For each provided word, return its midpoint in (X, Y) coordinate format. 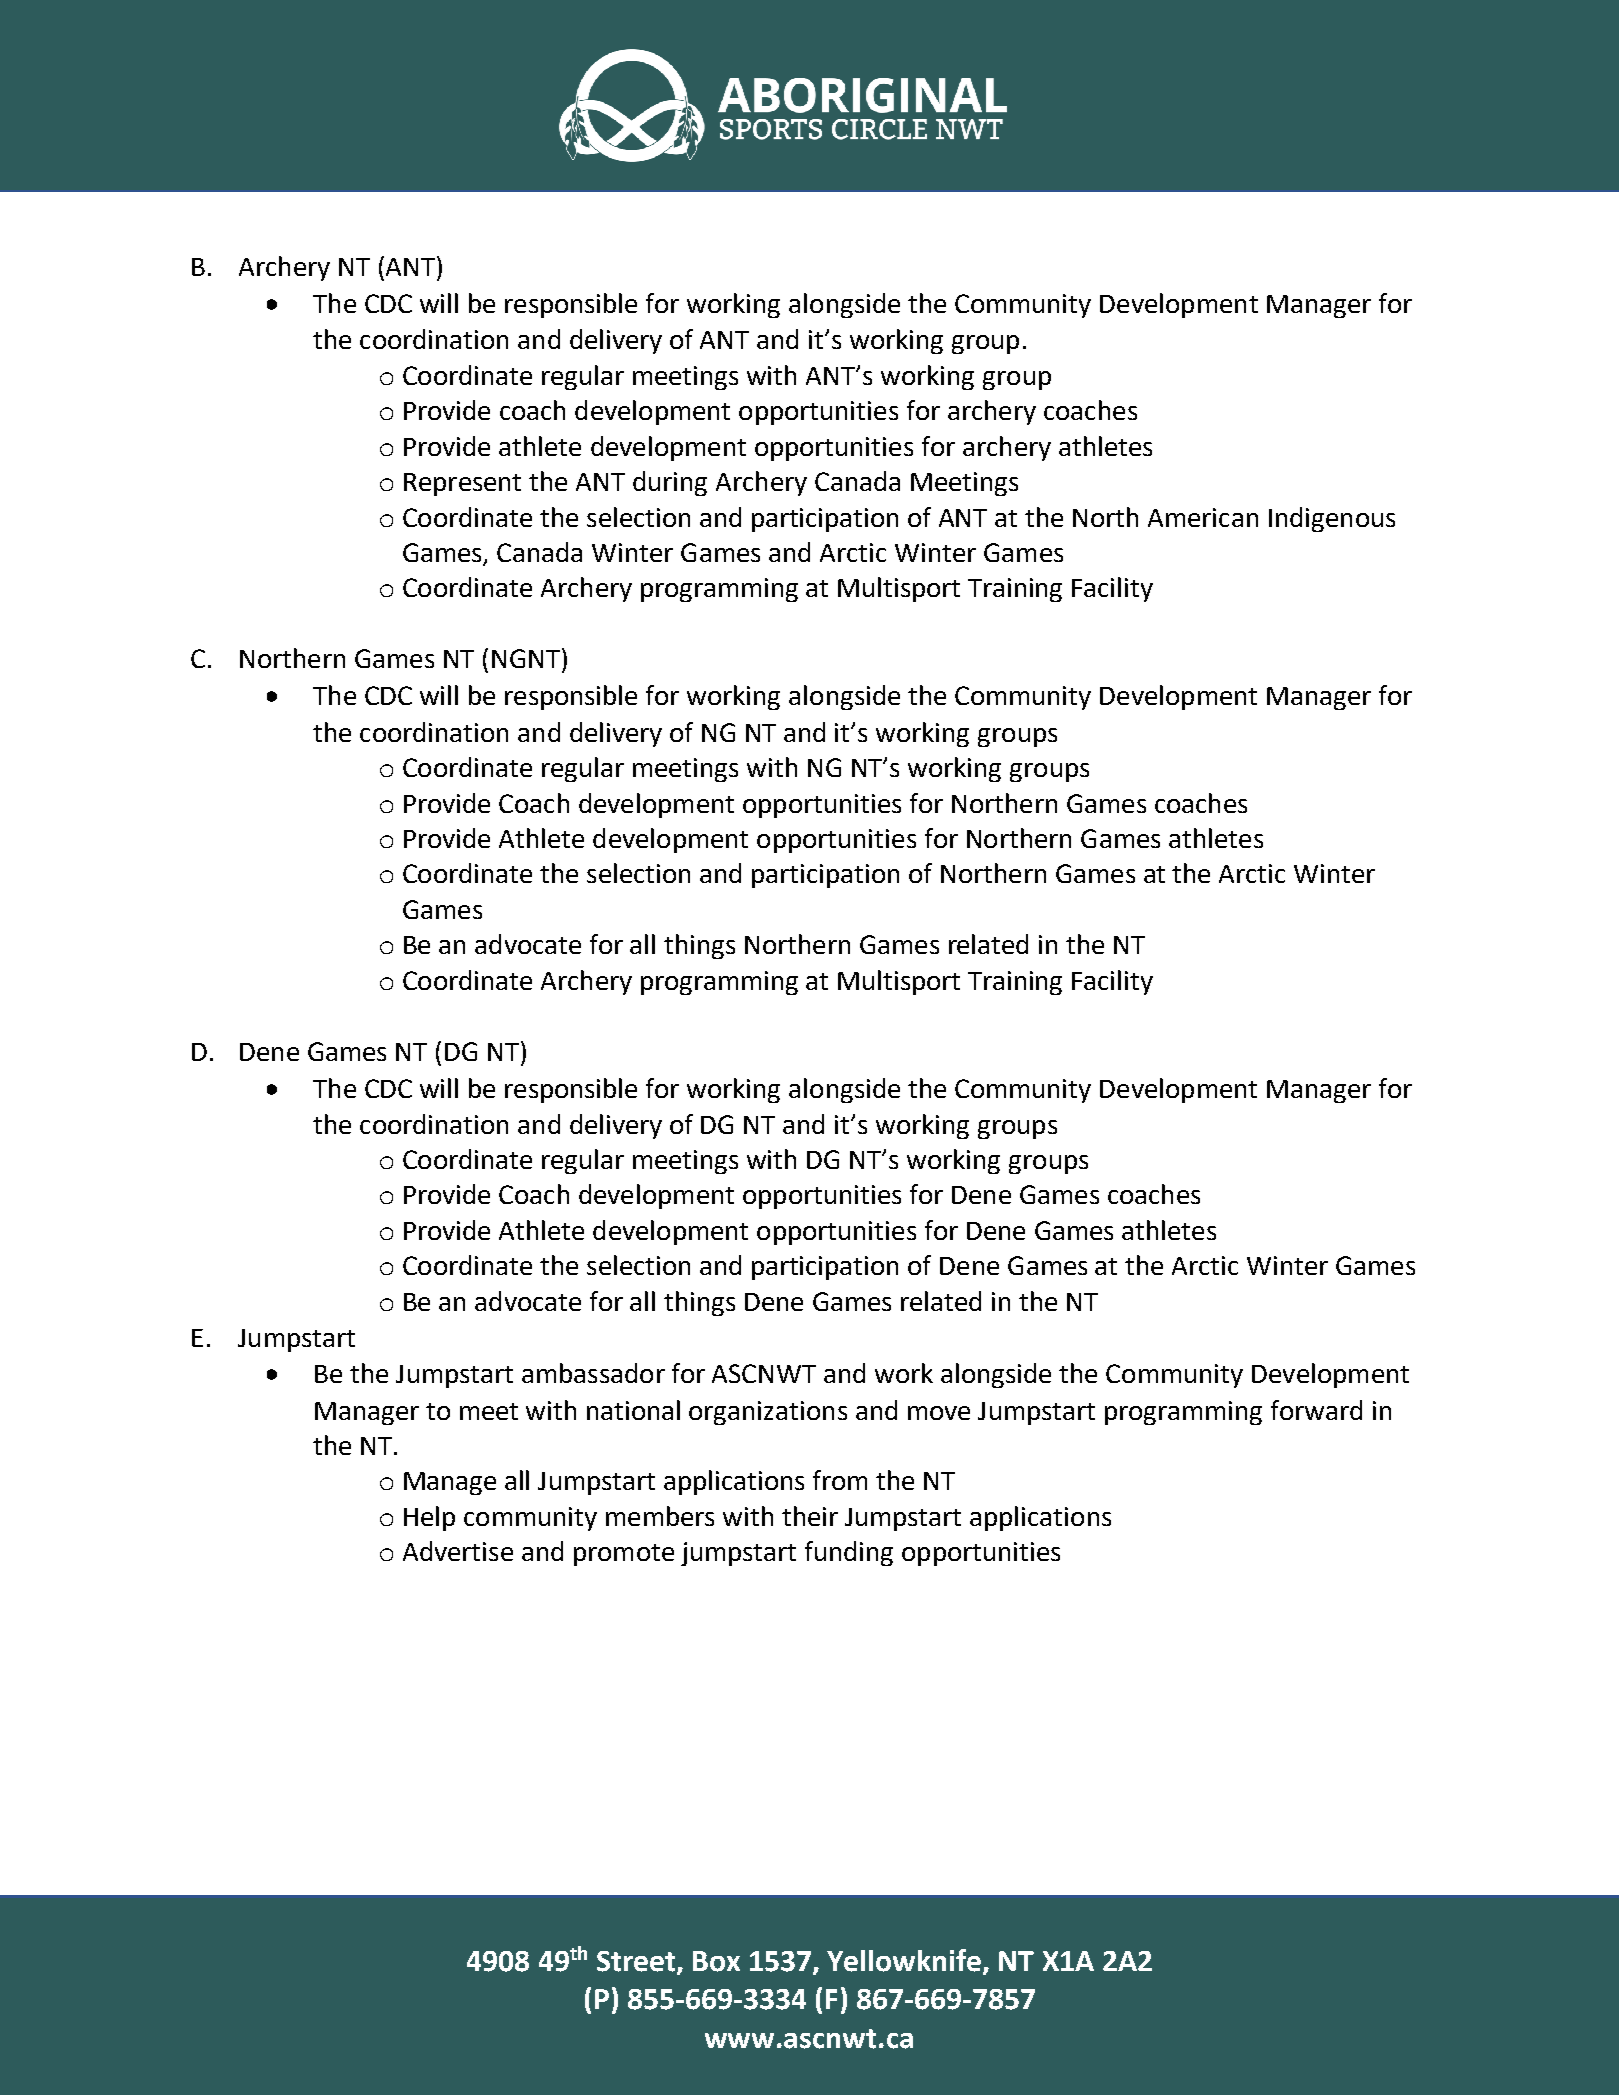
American (1203, 517)
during (670, 483)
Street (636, 1961)
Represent (462, 484)
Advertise (458, 1551)
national (633, 1410)
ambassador (593, 1373)
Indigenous (1332, 519)
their (810, 1516)
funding (849, 1553)
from (840, 1480)
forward (1316, 1410)
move (939, 1413)
